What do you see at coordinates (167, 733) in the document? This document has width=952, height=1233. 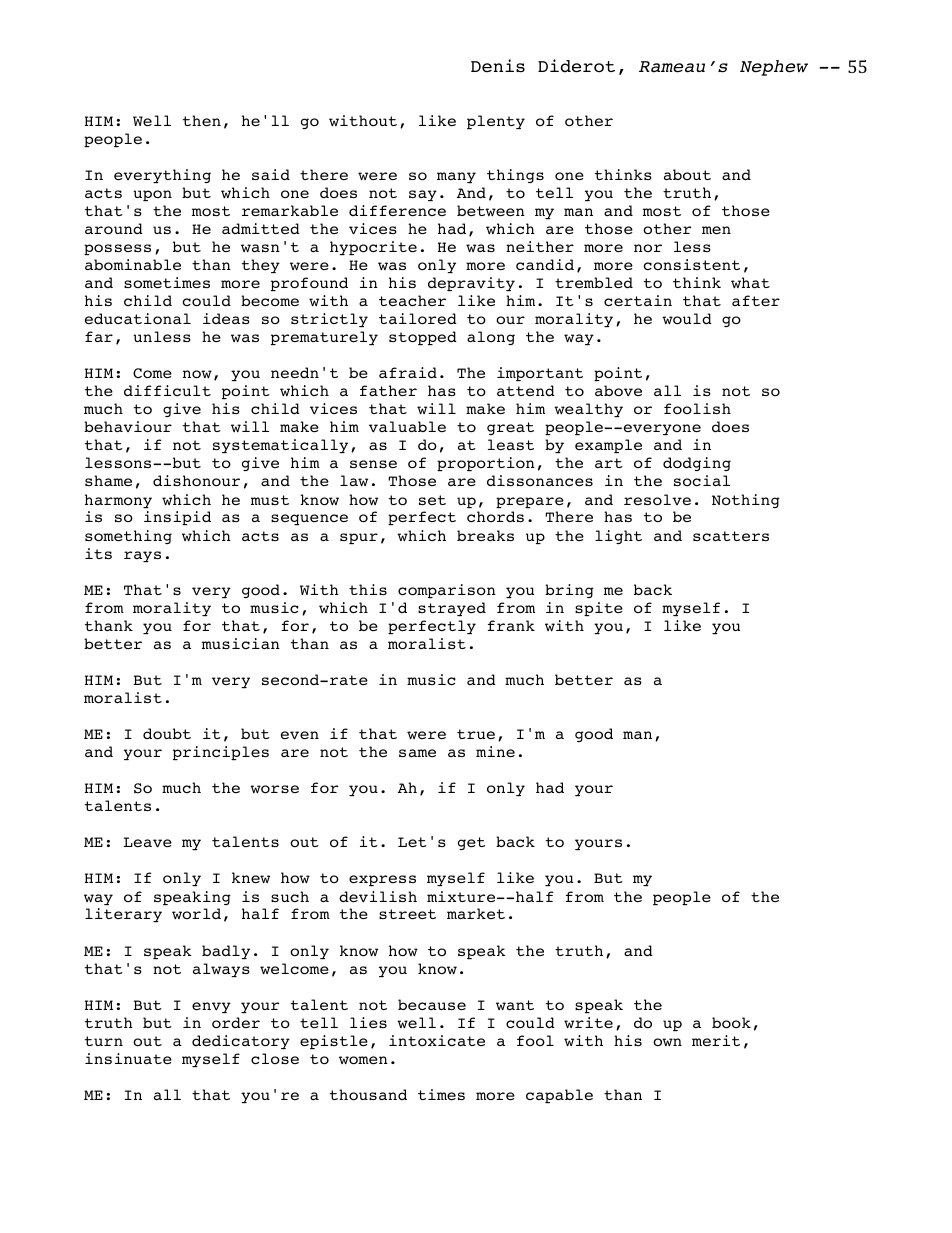 I see `doubt` at bounding box center [167, 733].
